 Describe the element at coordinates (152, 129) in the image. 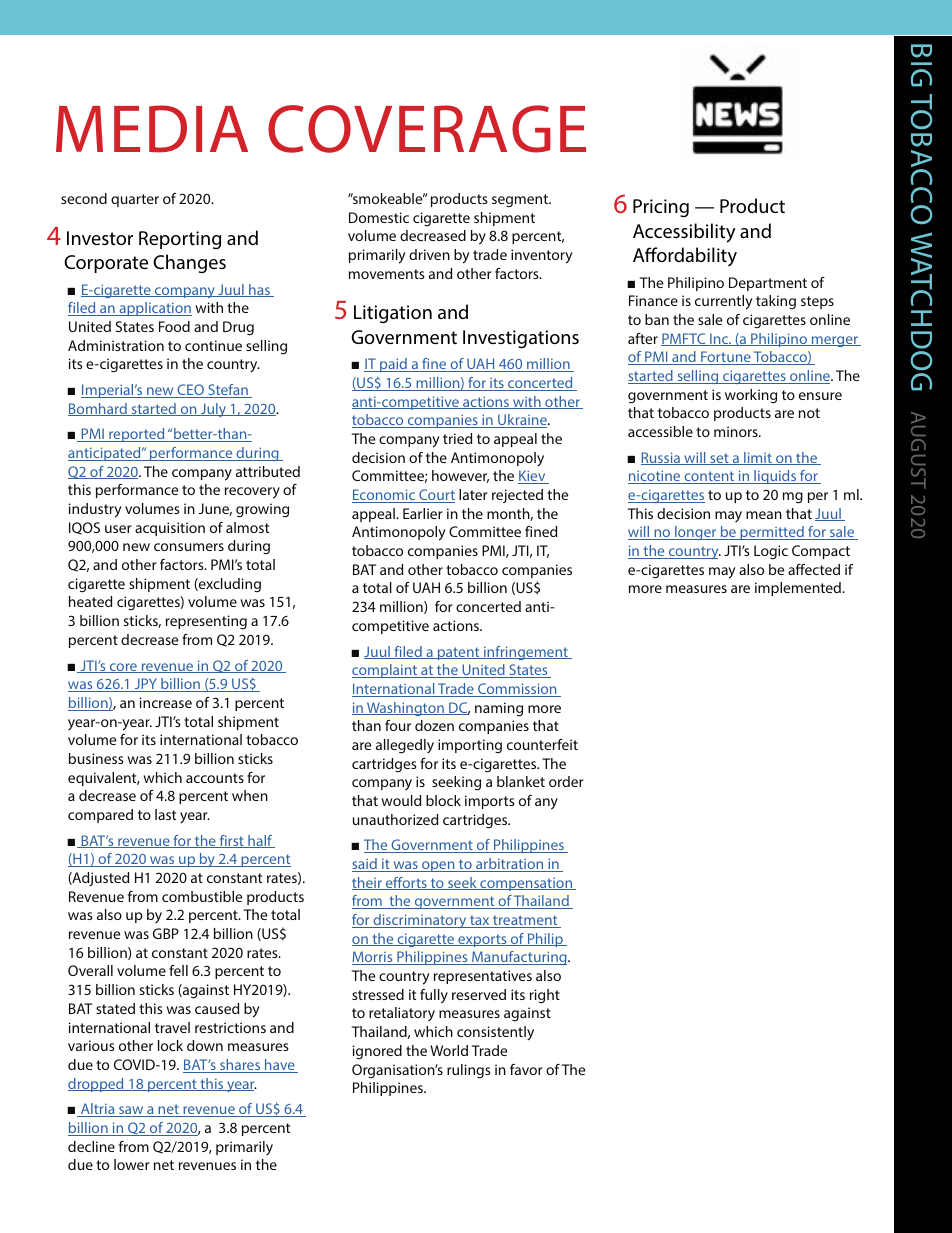

I see `MEDIA` at that location.
